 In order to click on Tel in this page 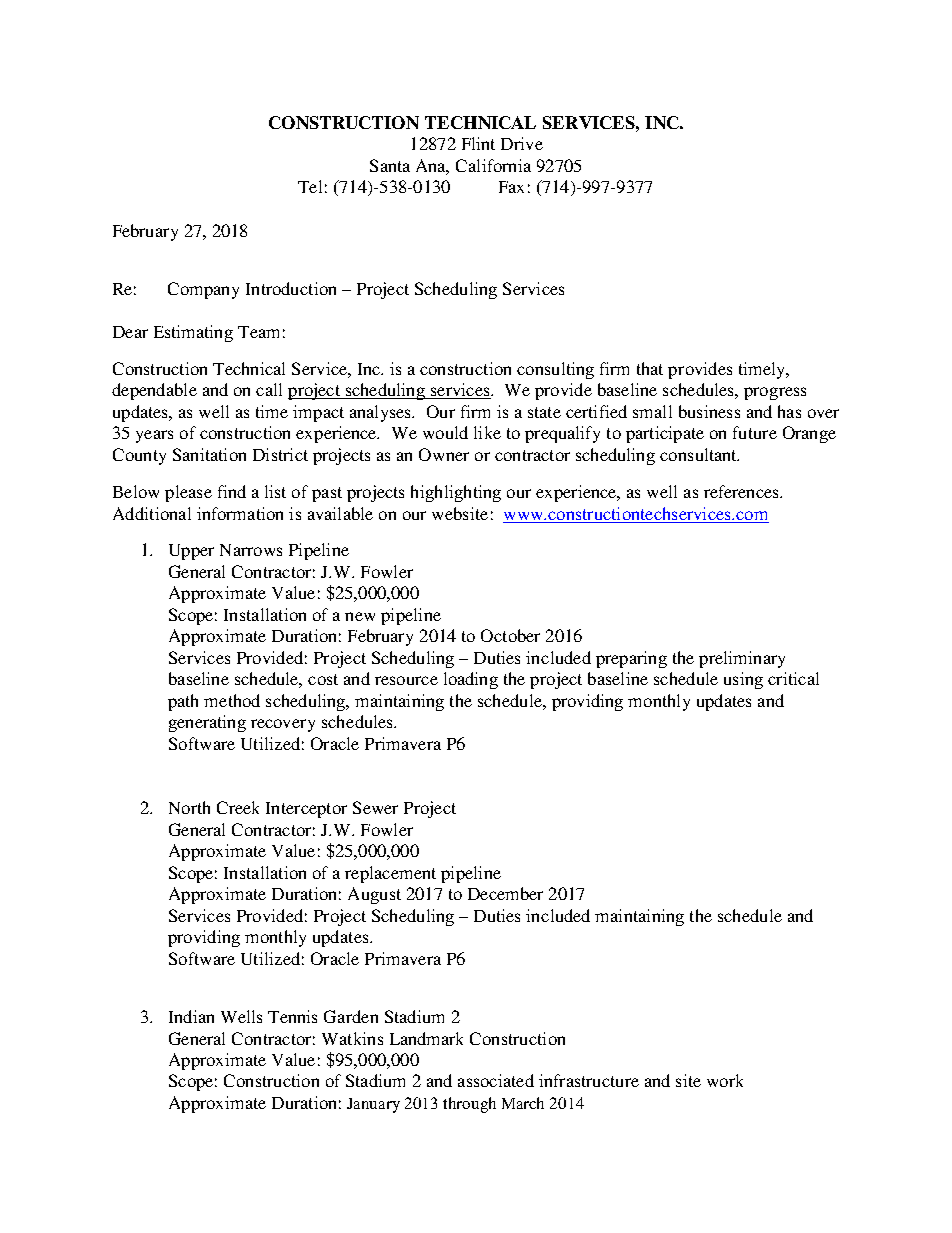, I will do `click(310, 186)`.
